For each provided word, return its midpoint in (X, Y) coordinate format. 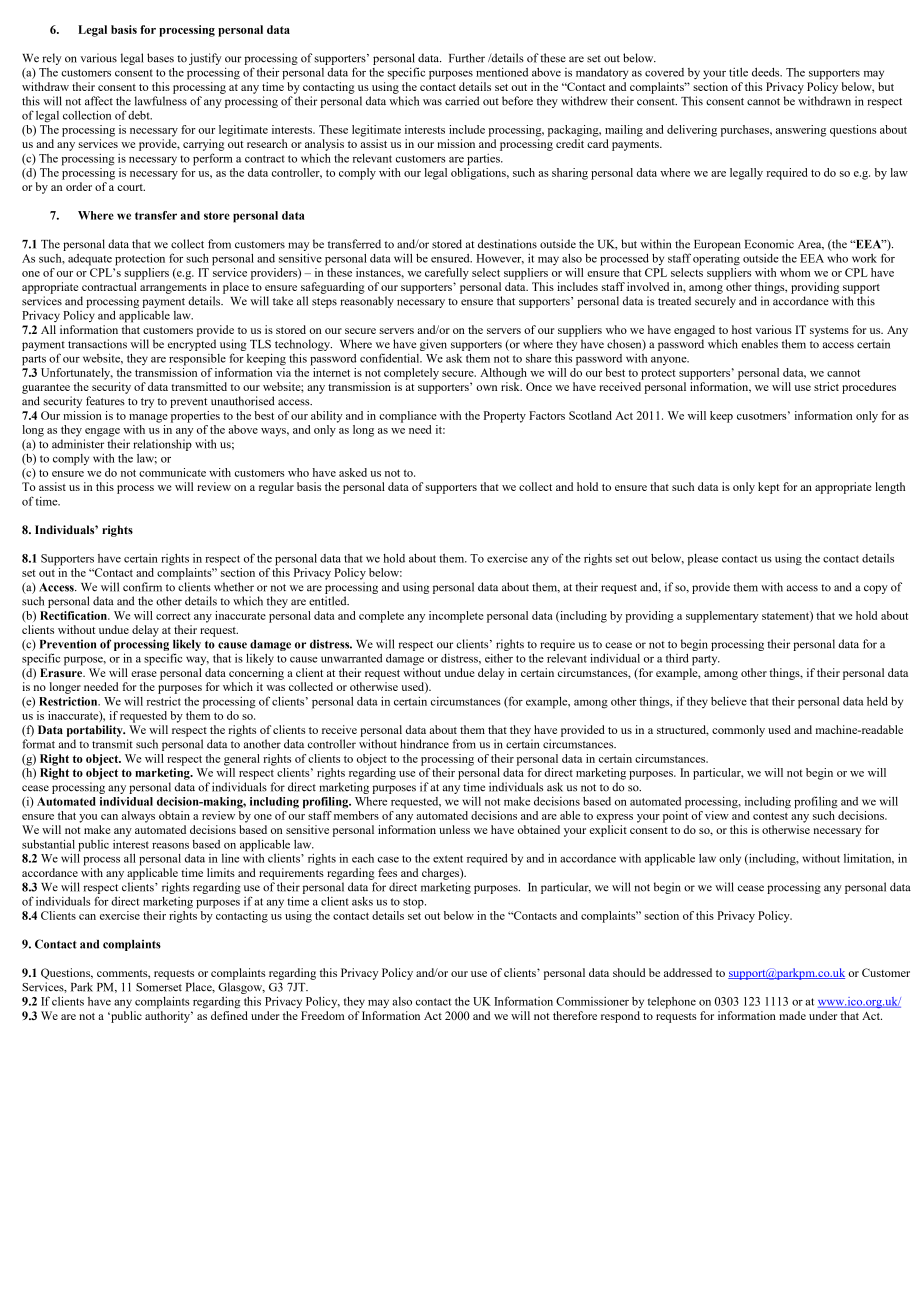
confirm (142, 587)
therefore (575, 1015)
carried (462, 101)
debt (140, 115)
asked (353, 472)
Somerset (159, 987)
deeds (767, 72)
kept (768, 488)
